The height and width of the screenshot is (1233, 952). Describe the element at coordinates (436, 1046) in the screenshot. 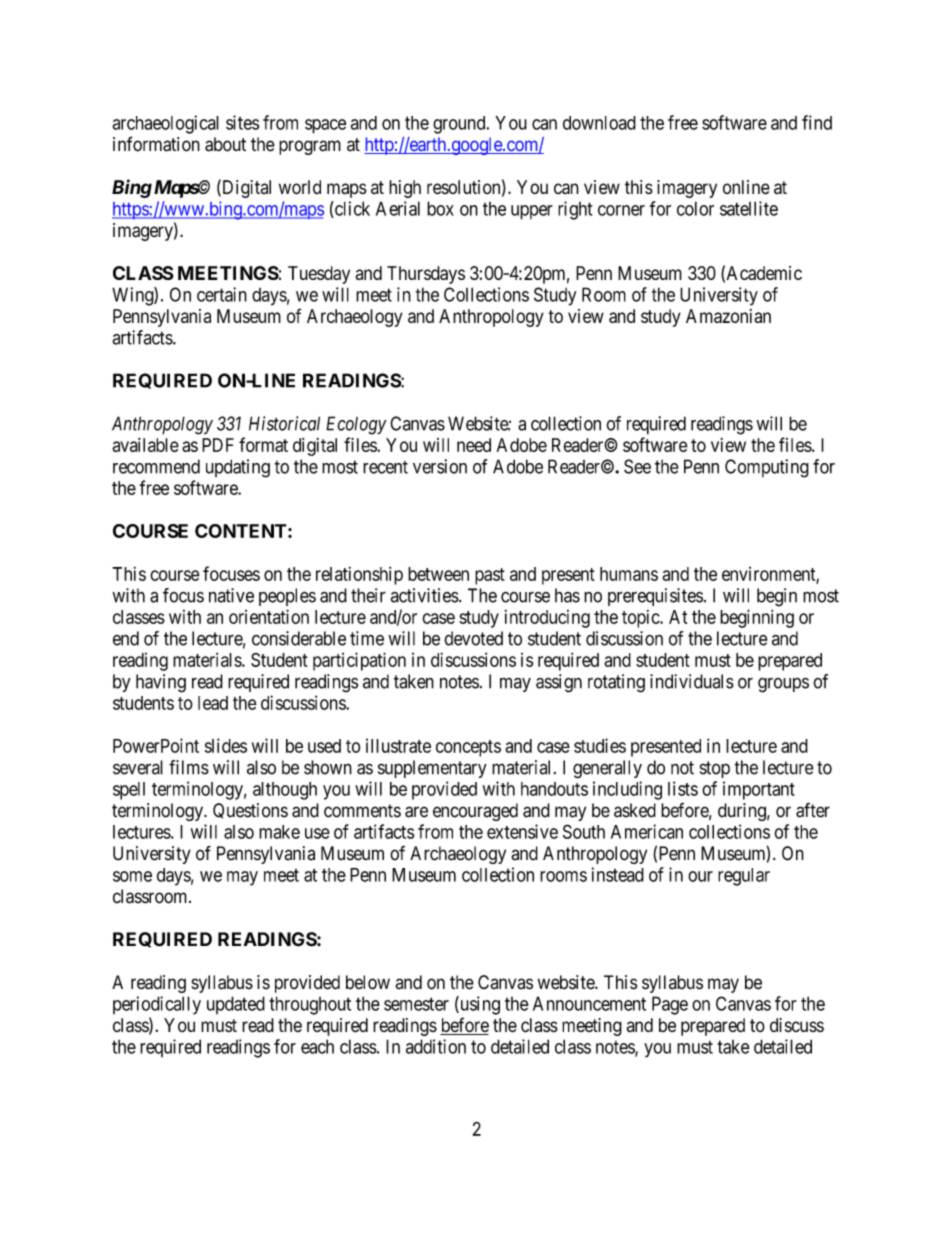

I see `addition` at that location.
